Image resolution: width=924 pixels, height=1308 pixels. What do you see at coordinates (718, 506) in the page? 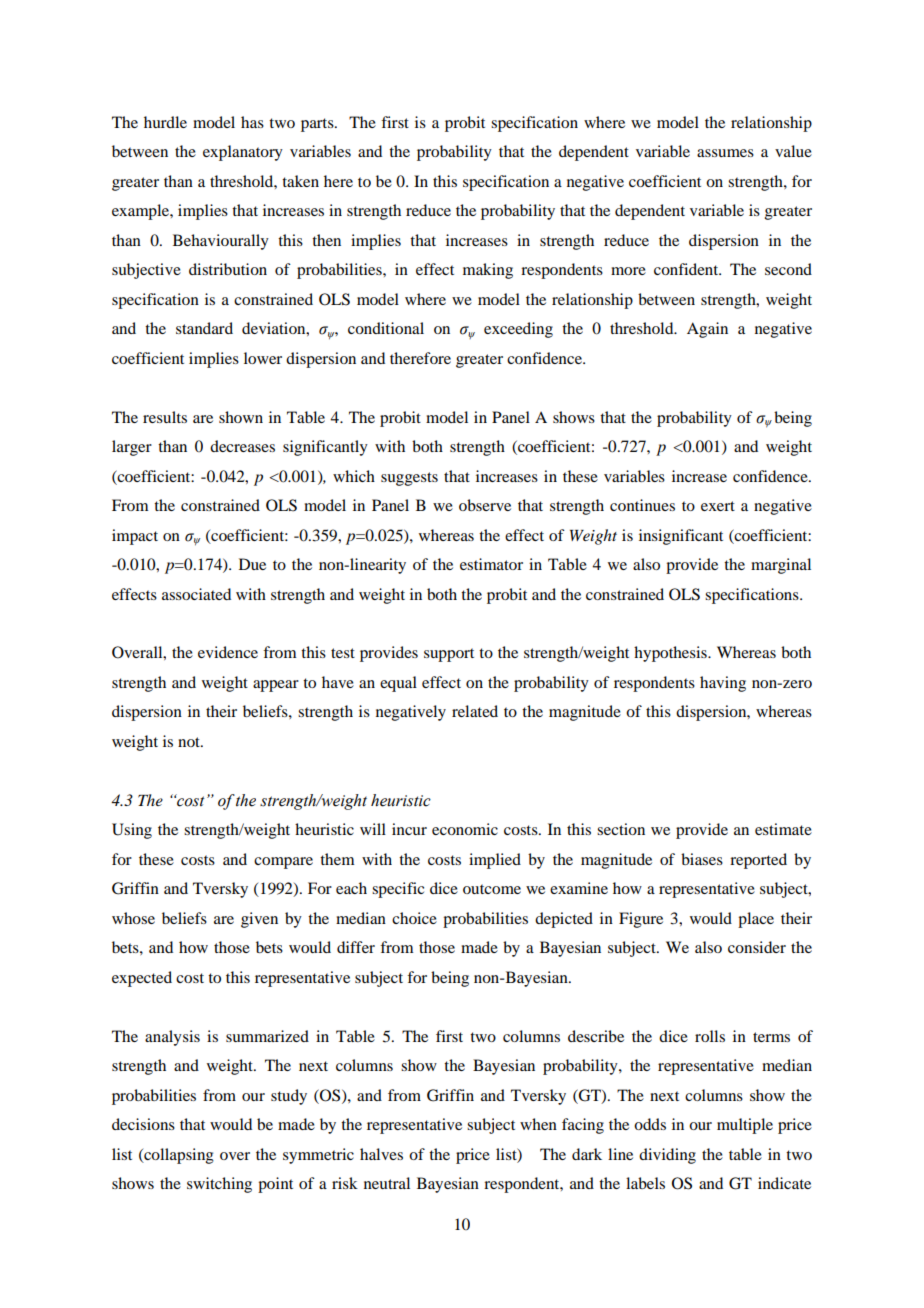
I see `exert` at bounding box center [718, 506].
